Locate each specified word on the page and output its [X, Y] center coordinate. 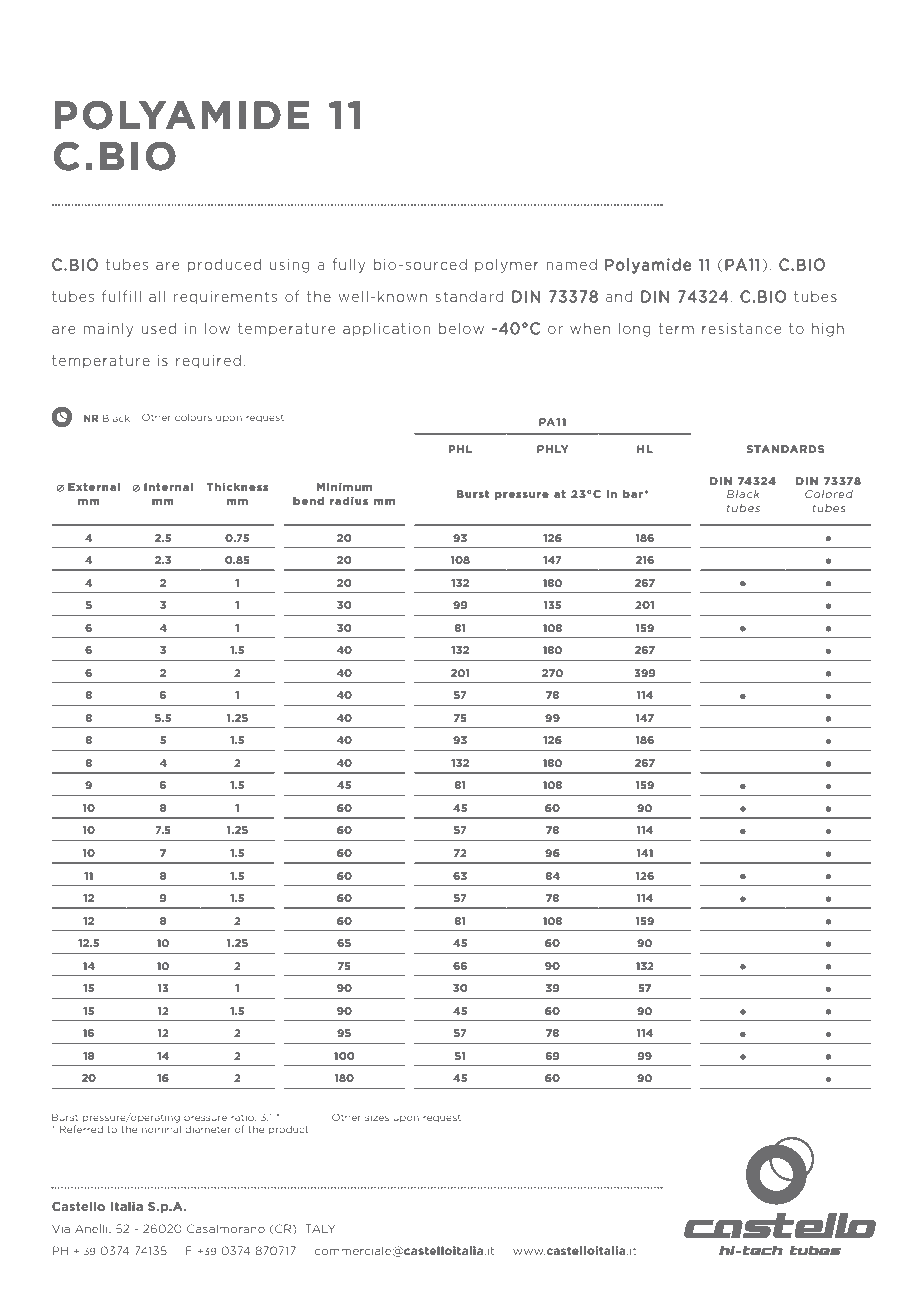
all [157, 296]
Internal [168, 487]
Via [61, 1229]
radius [349, 501]
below [461, 328]
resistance [741, 328]
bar [633, 494]
